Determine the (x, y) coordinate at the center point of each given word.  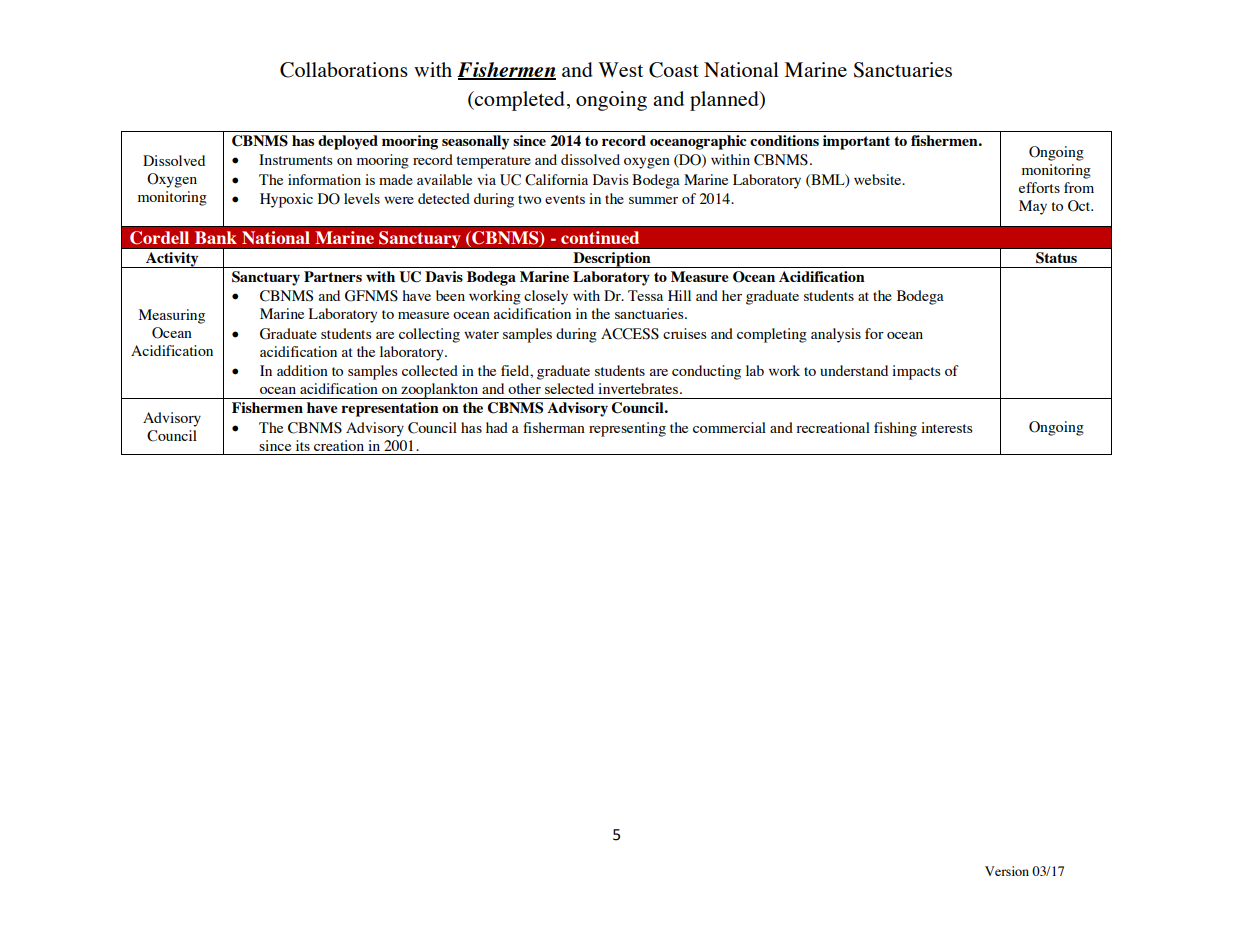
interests (946, 427)
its (303, 445)
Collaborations (344, 70)
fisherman (554, 427)
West (620, 69)
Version (1007, 871)
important (856, 142)
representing (627, 429)
